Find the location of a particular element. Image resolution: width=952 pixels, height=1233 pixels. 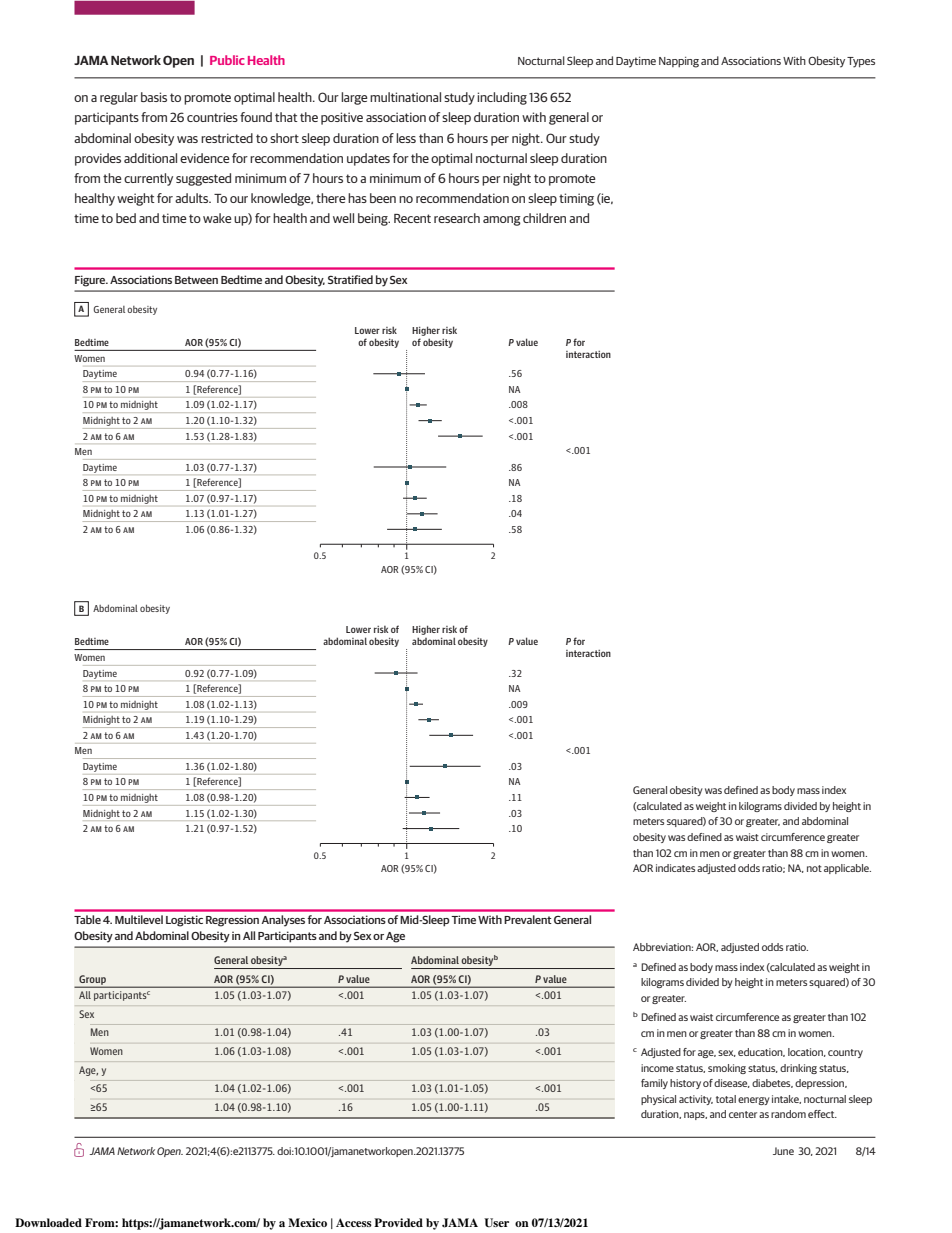

not is located at coordinates (814, 868).
